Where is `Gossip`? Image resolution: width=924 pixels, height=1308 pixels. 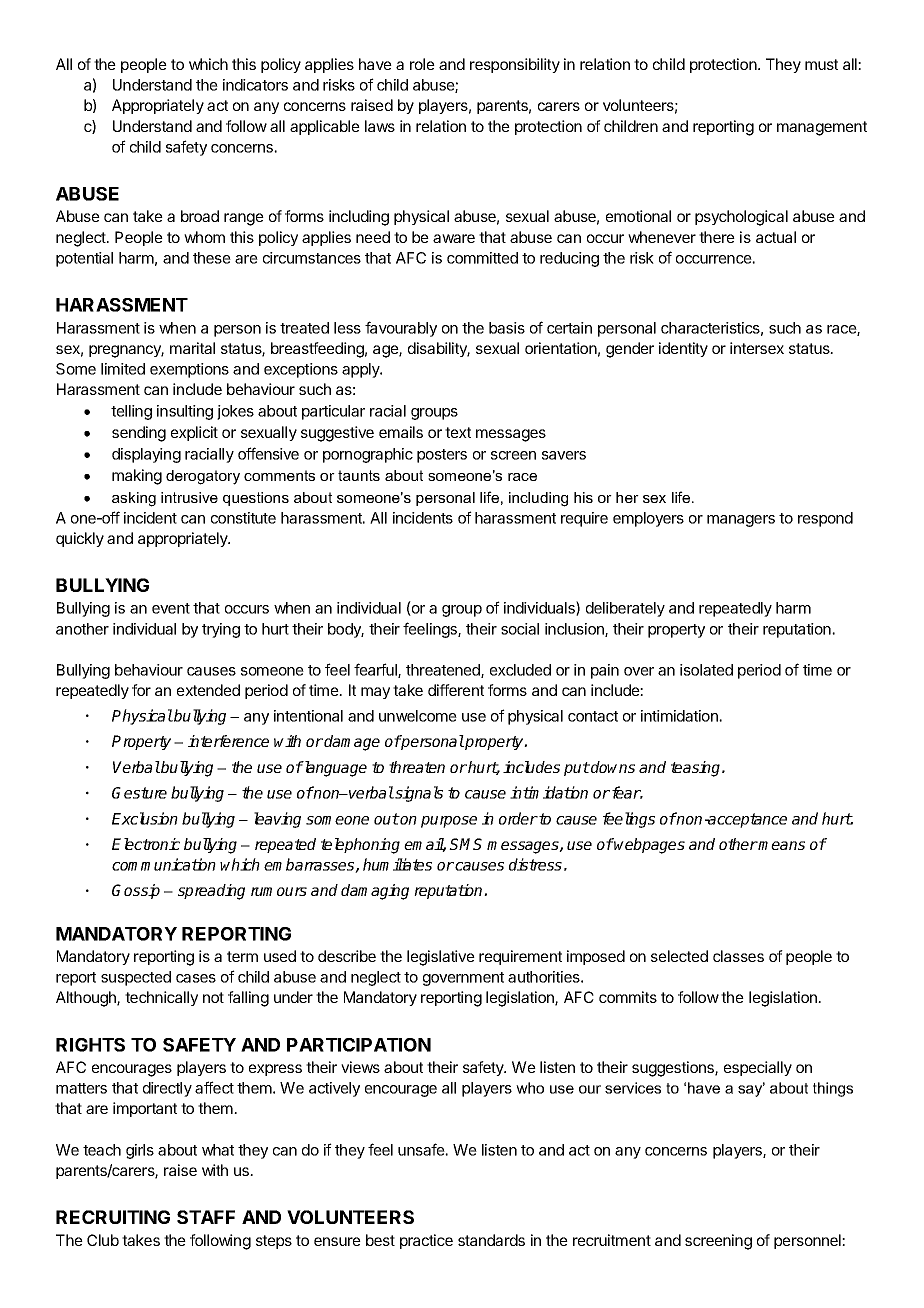
Gossip is located at coordinates (136, 891).
